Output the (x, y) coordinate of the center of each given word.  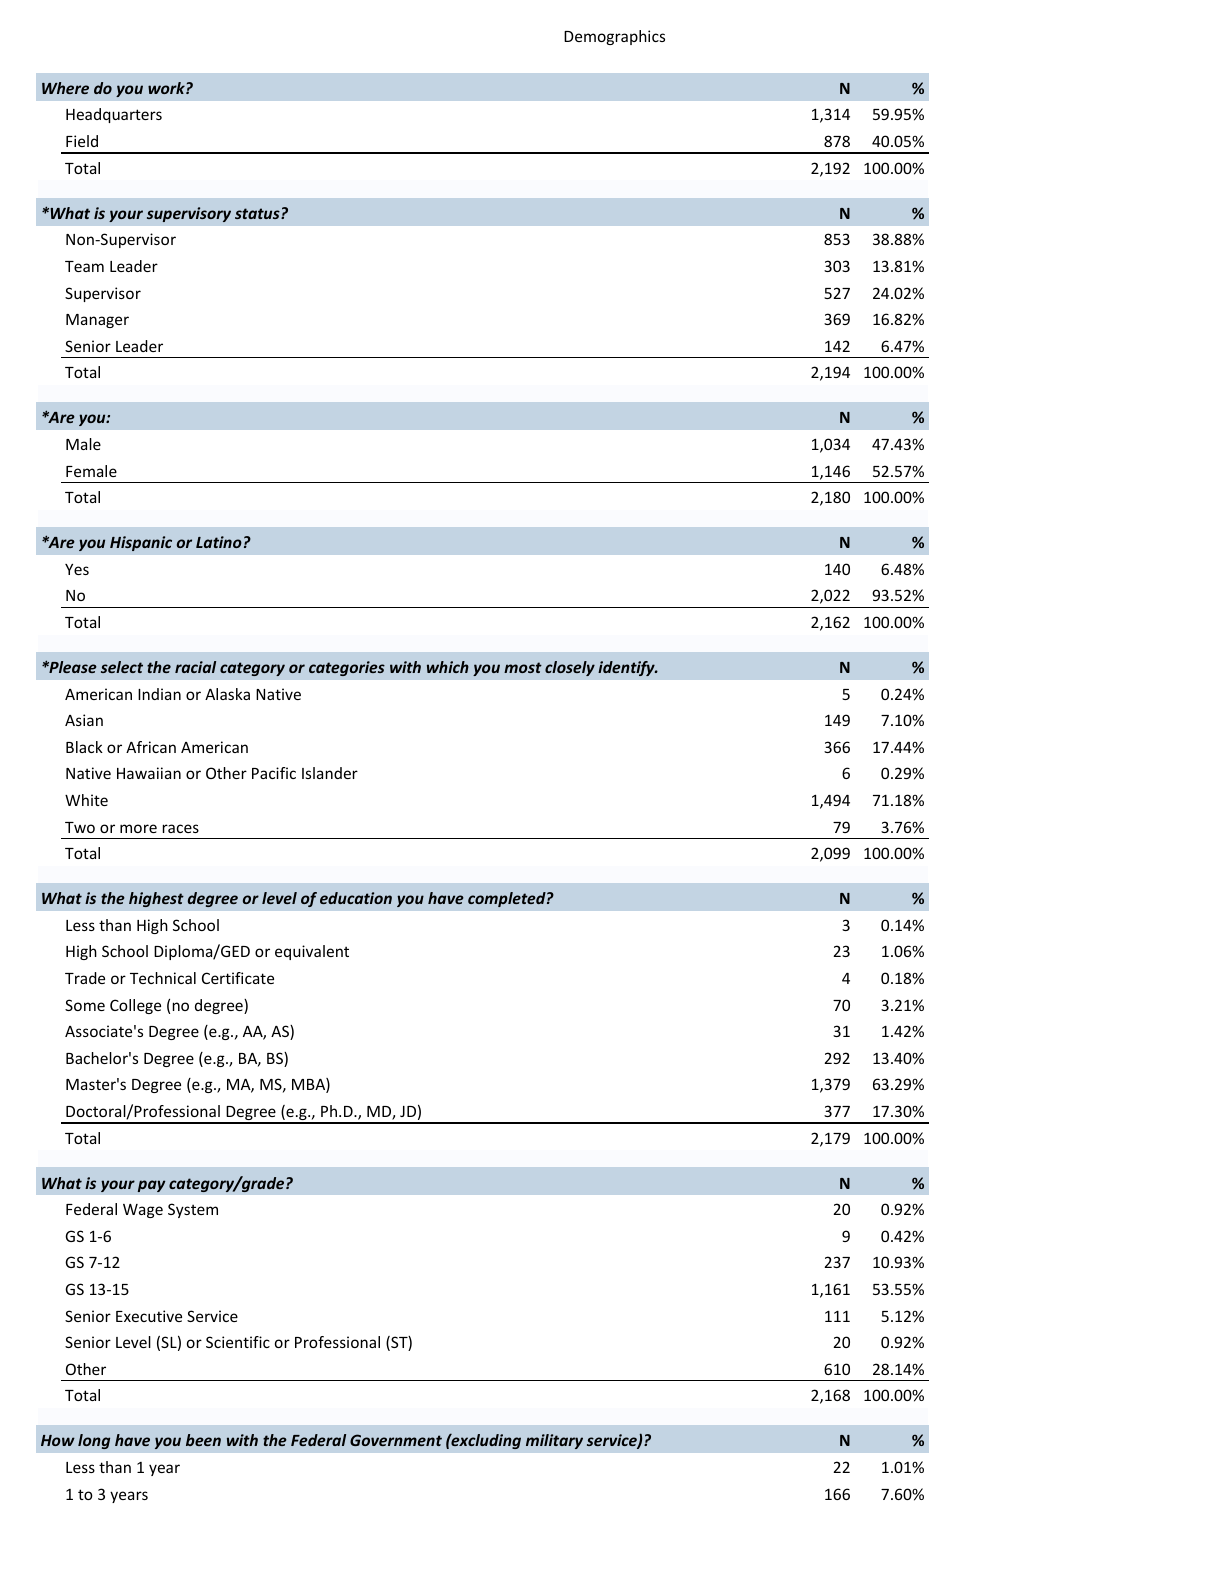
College (135, 1006)
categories (347, 668)
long (94, 1441)
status (258, 213)
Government (396, 1440)
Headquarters (114, 115)
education (356, 898)
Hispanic (141, 543)
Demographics (614, 37)
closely (570, 668)
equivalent (312, 952)
